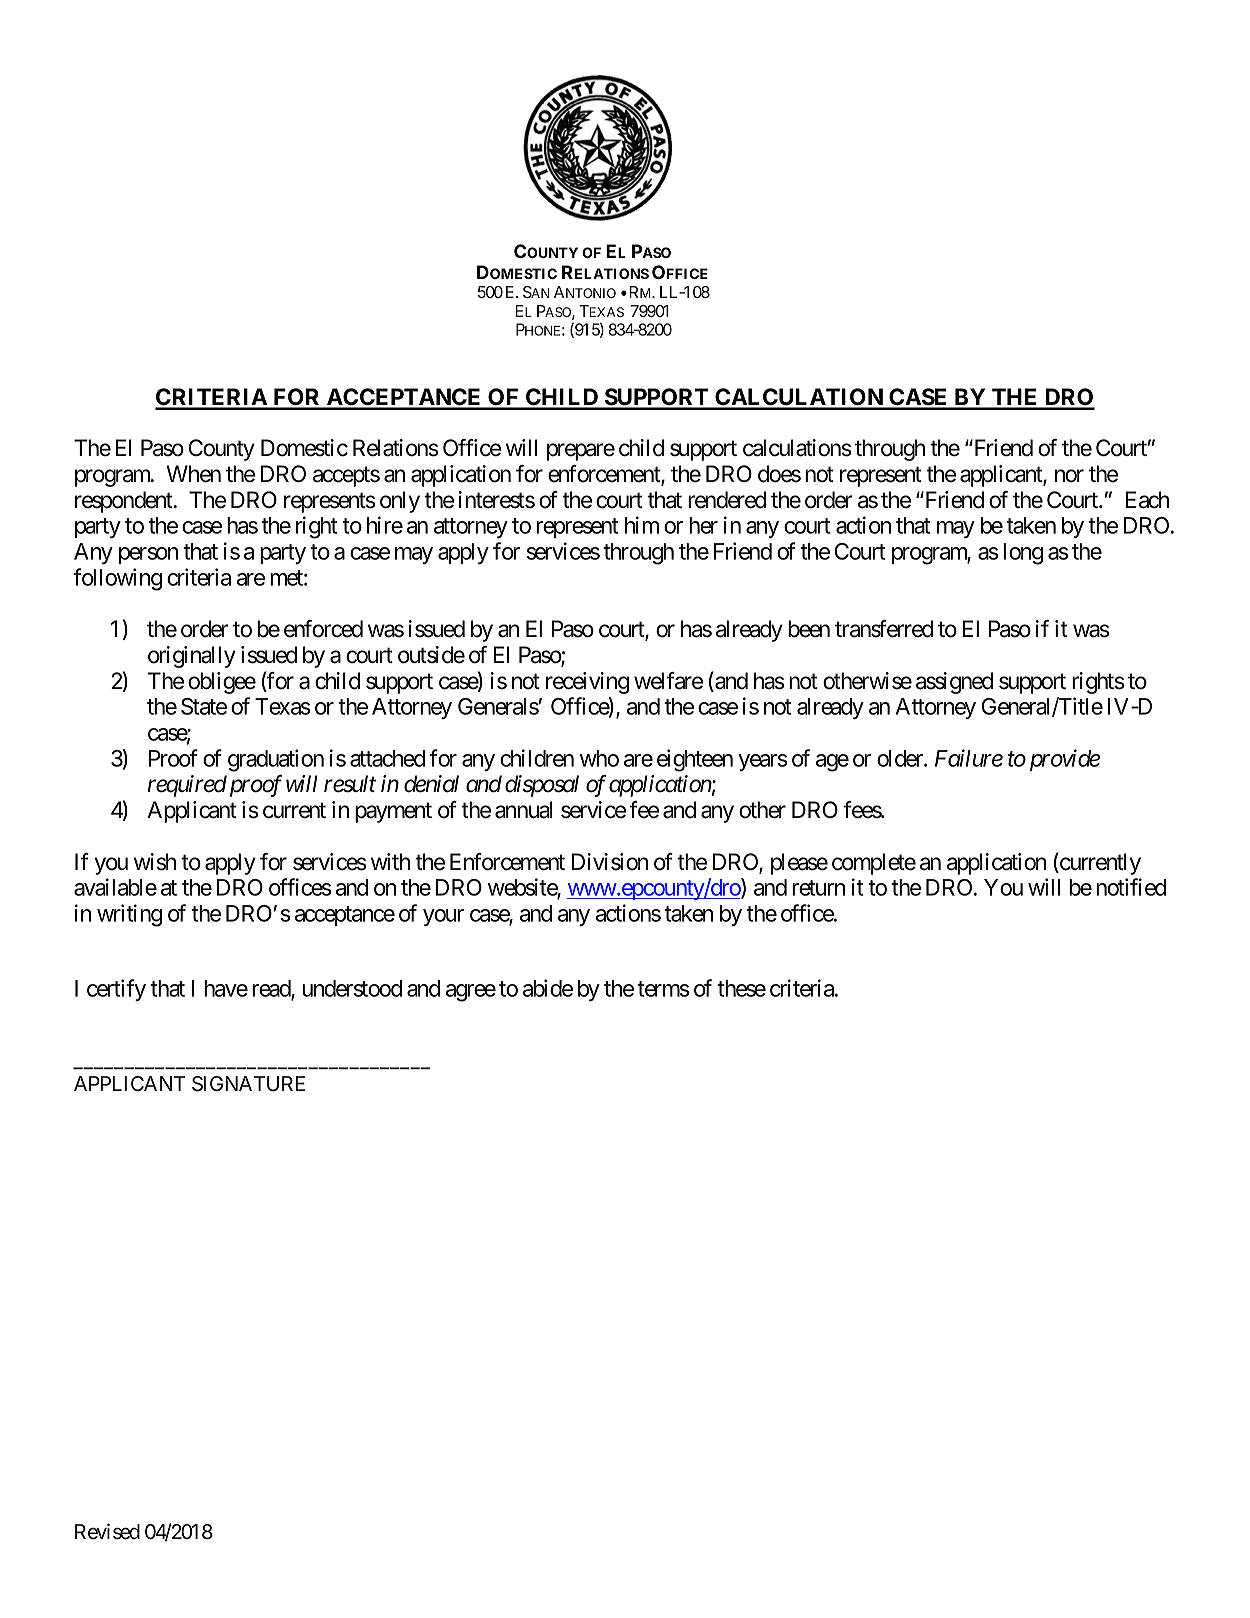 The width and height of the image is (1250, 1618). Describe the element at coordinates (194, 474) in the image. I see `When` at that location.
